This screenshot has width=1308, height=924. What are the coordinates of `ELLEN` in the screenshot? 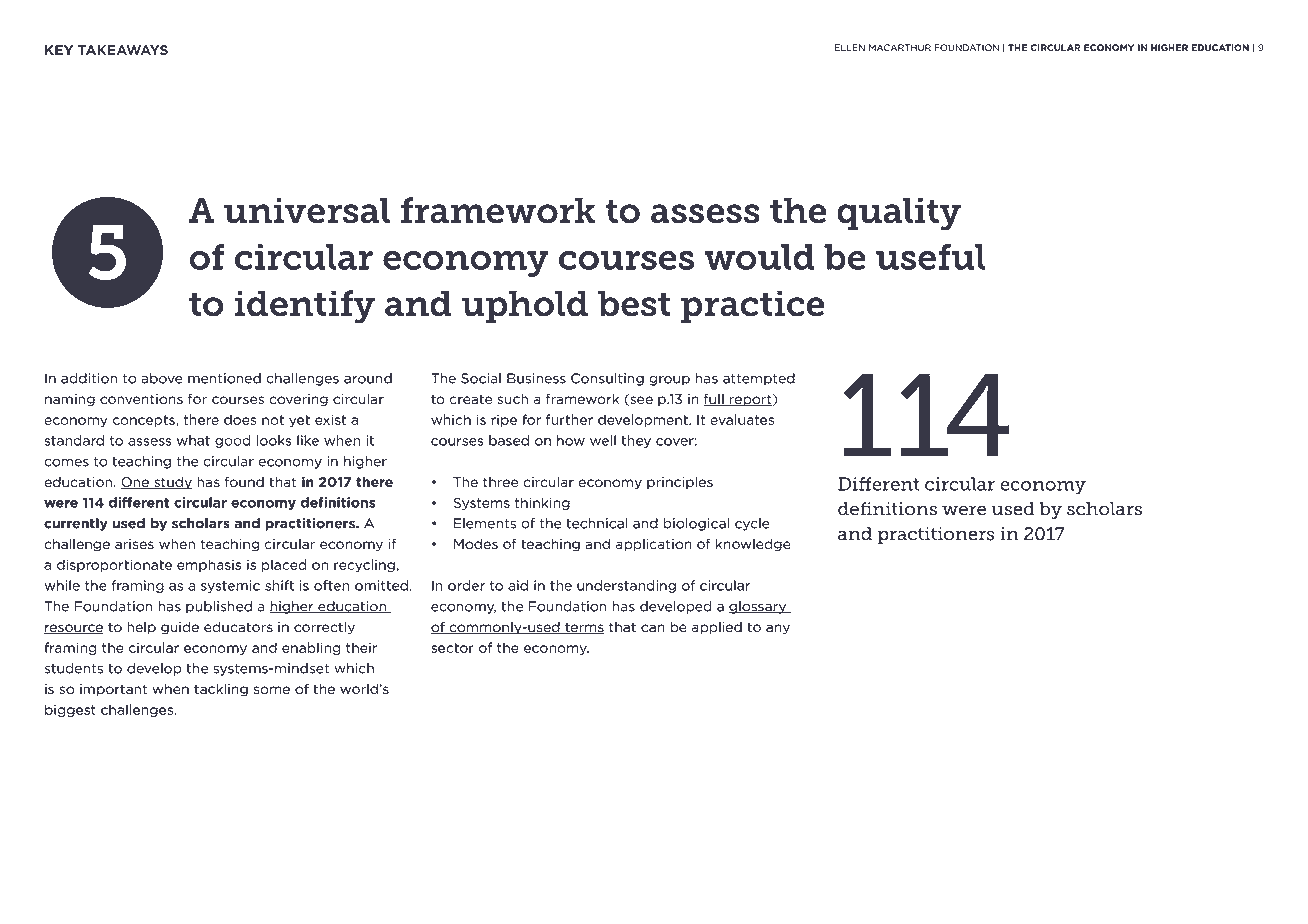 It's located at (850, 47).
